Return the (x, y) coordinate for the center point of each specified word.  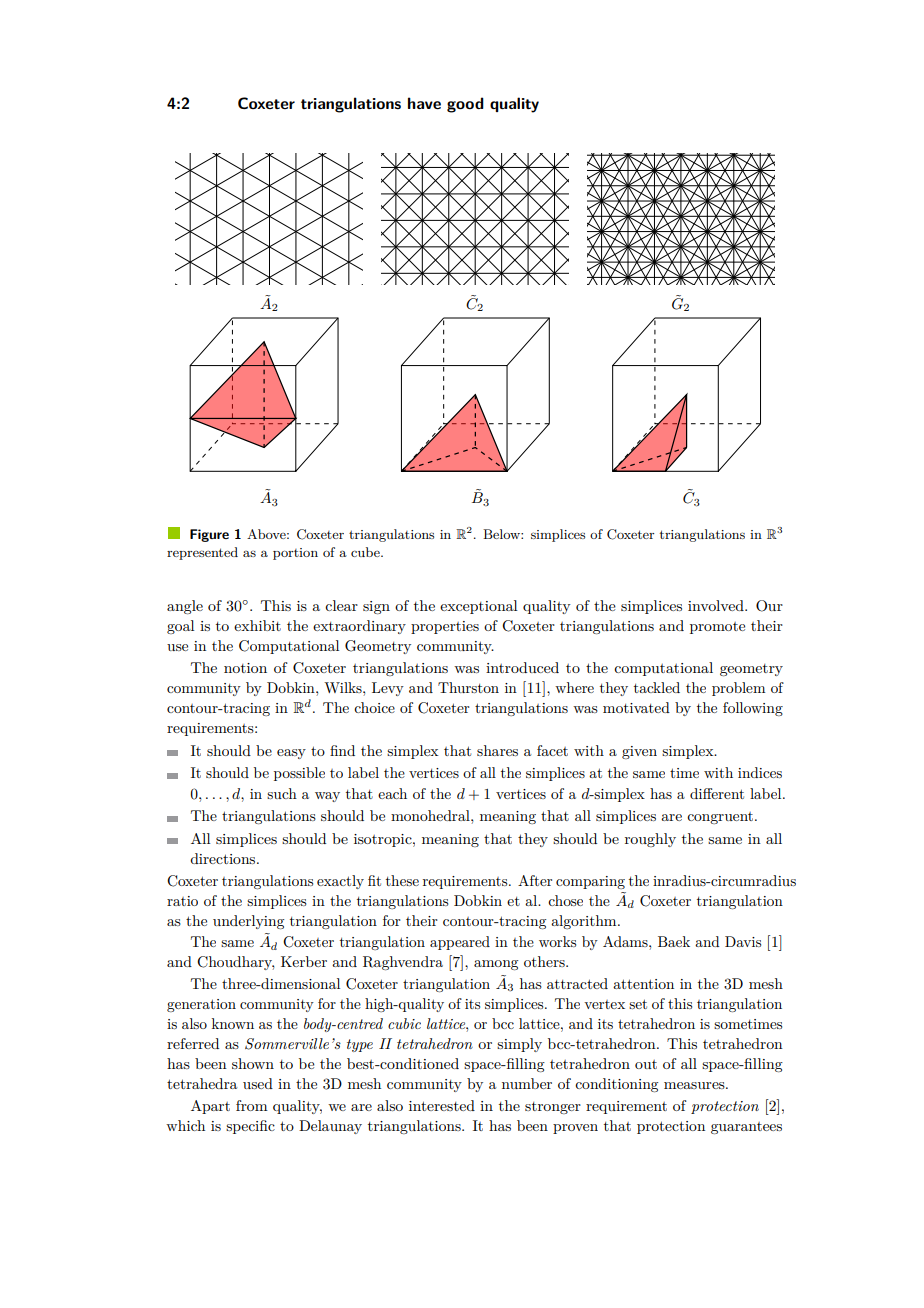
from (252, 1105)
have (424, 103)
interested (442, 1105)
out (646, 1064)
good (465, 105)
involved (717, 605)
